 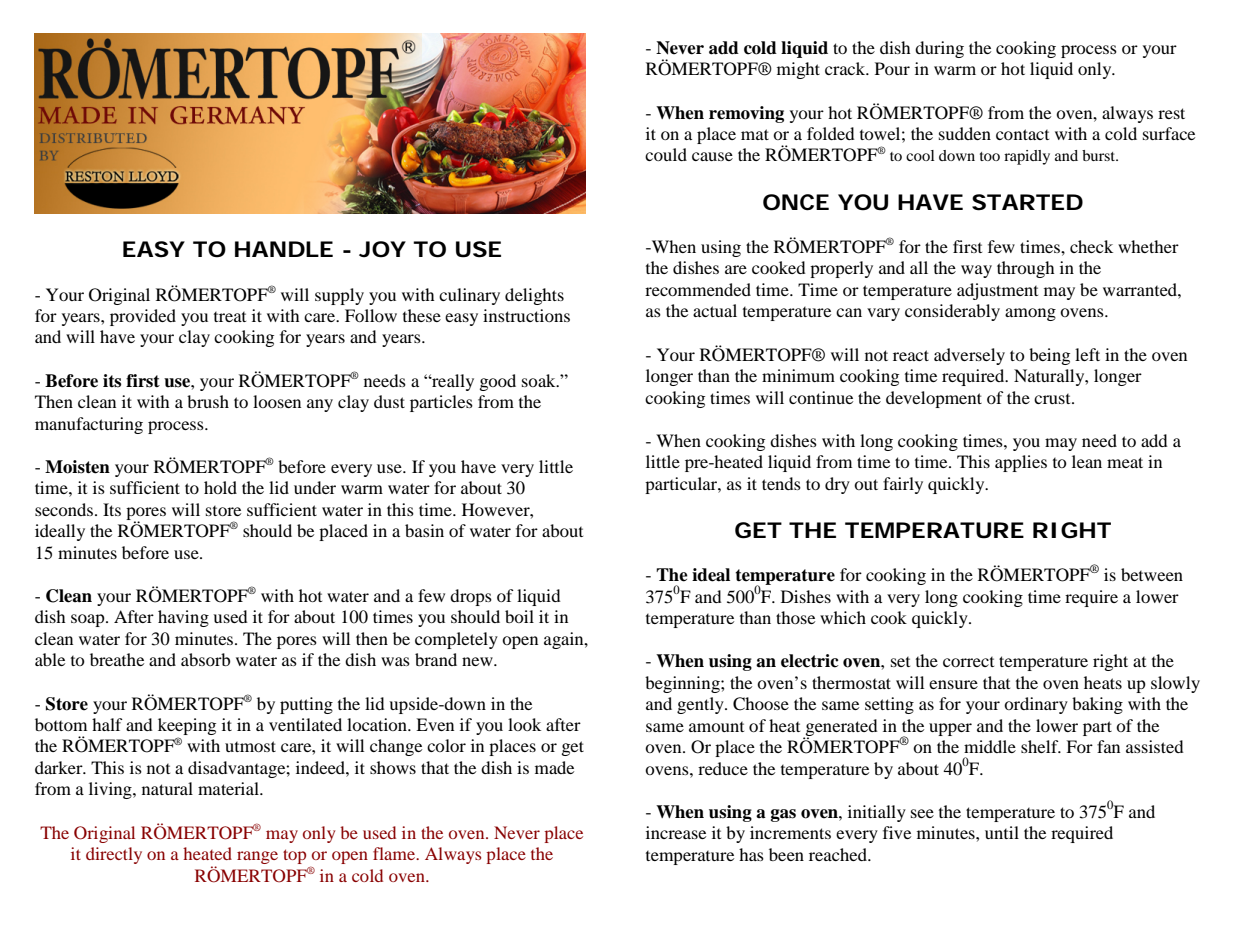 I want to click on removing, so click(x=746, y=114).
